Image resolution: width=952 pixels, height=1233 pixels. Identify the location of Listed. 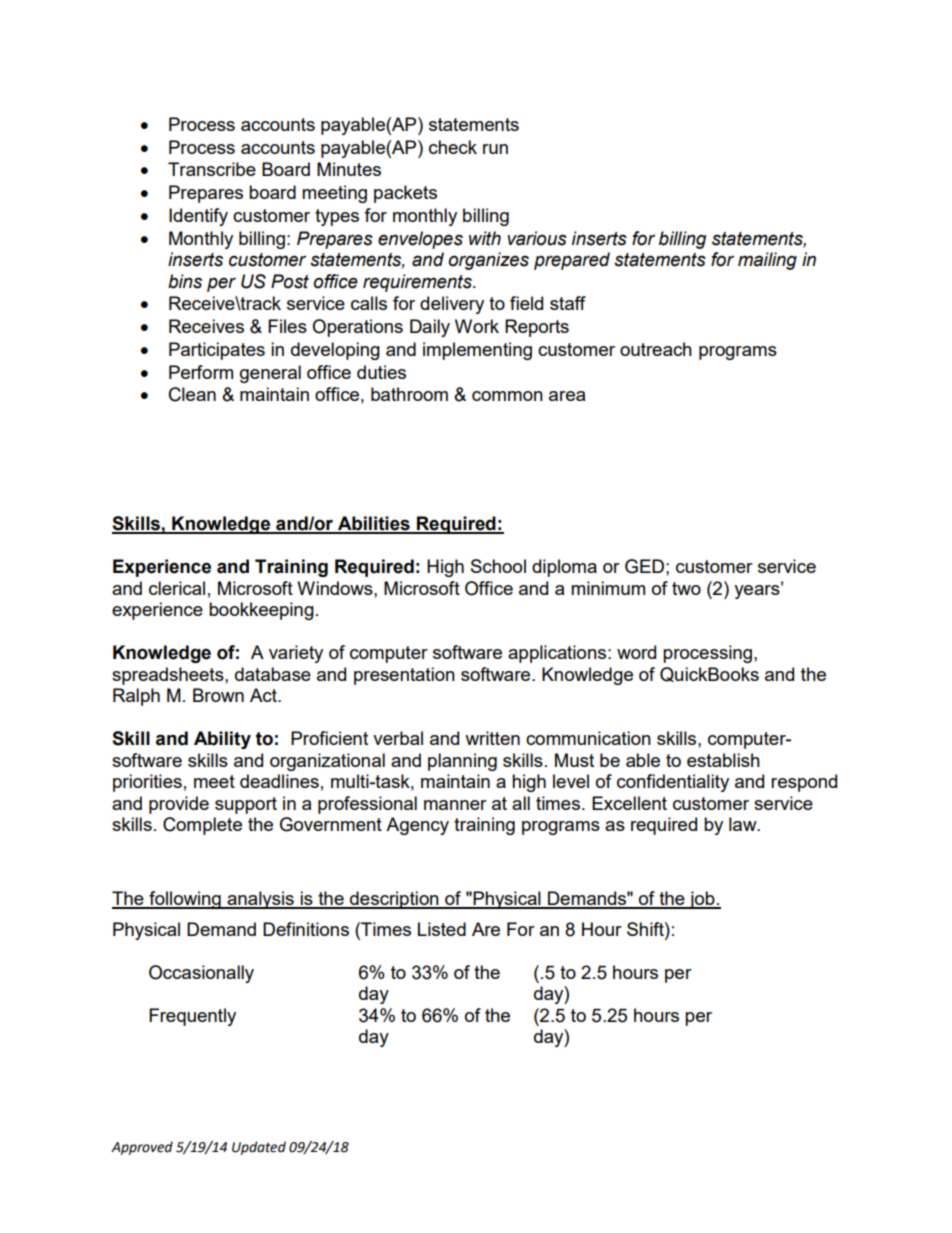
(442, 929).
